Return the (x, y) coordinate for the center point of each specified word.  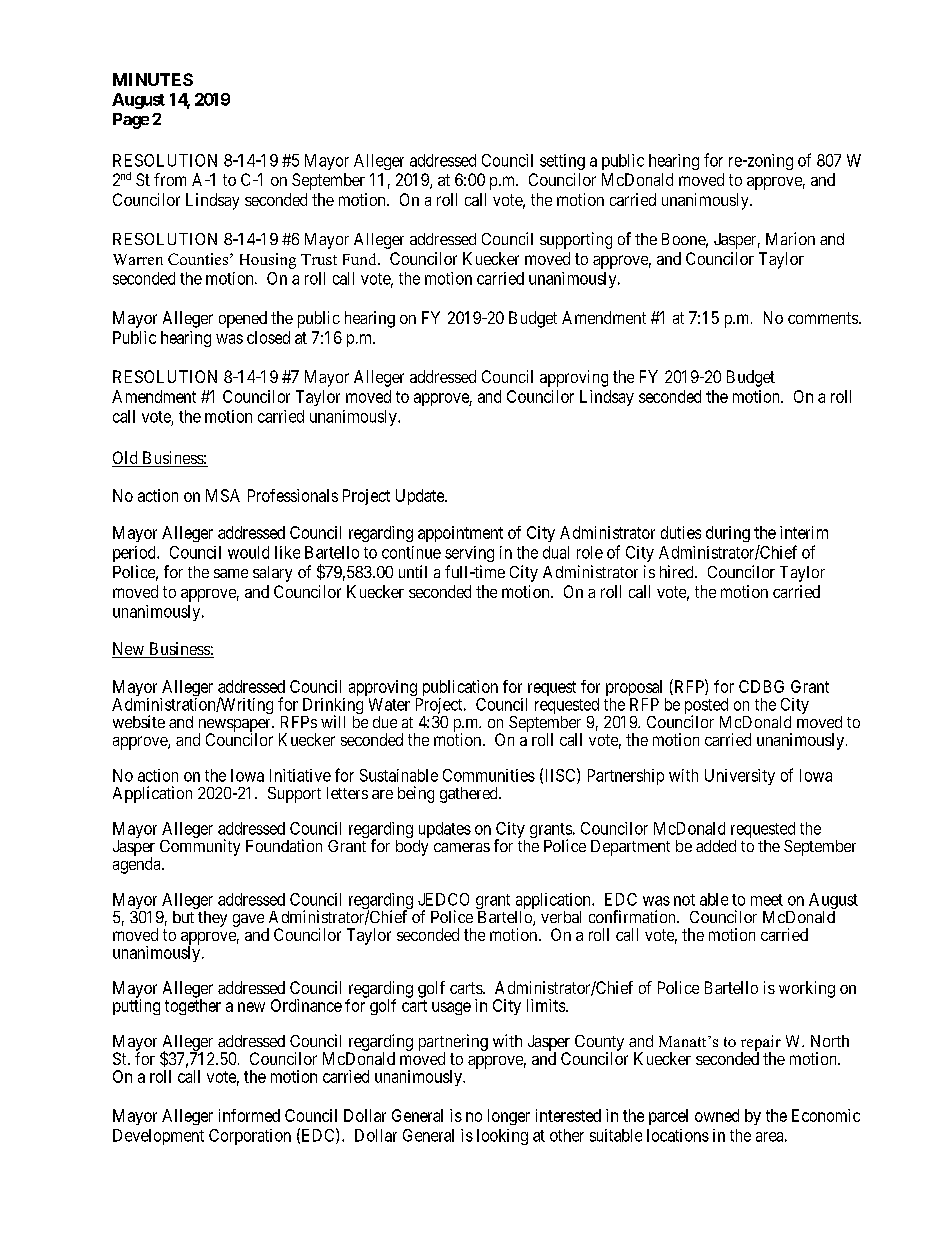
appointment (460, 534)
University (740, 777)
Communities (489, 775)
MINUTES (153, 79)
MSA (223, 495)
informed (249, 1115)
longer (509, 1117)
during (728, 534)
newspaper (236, 726)
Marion (790, 238)
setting (562, 162)
